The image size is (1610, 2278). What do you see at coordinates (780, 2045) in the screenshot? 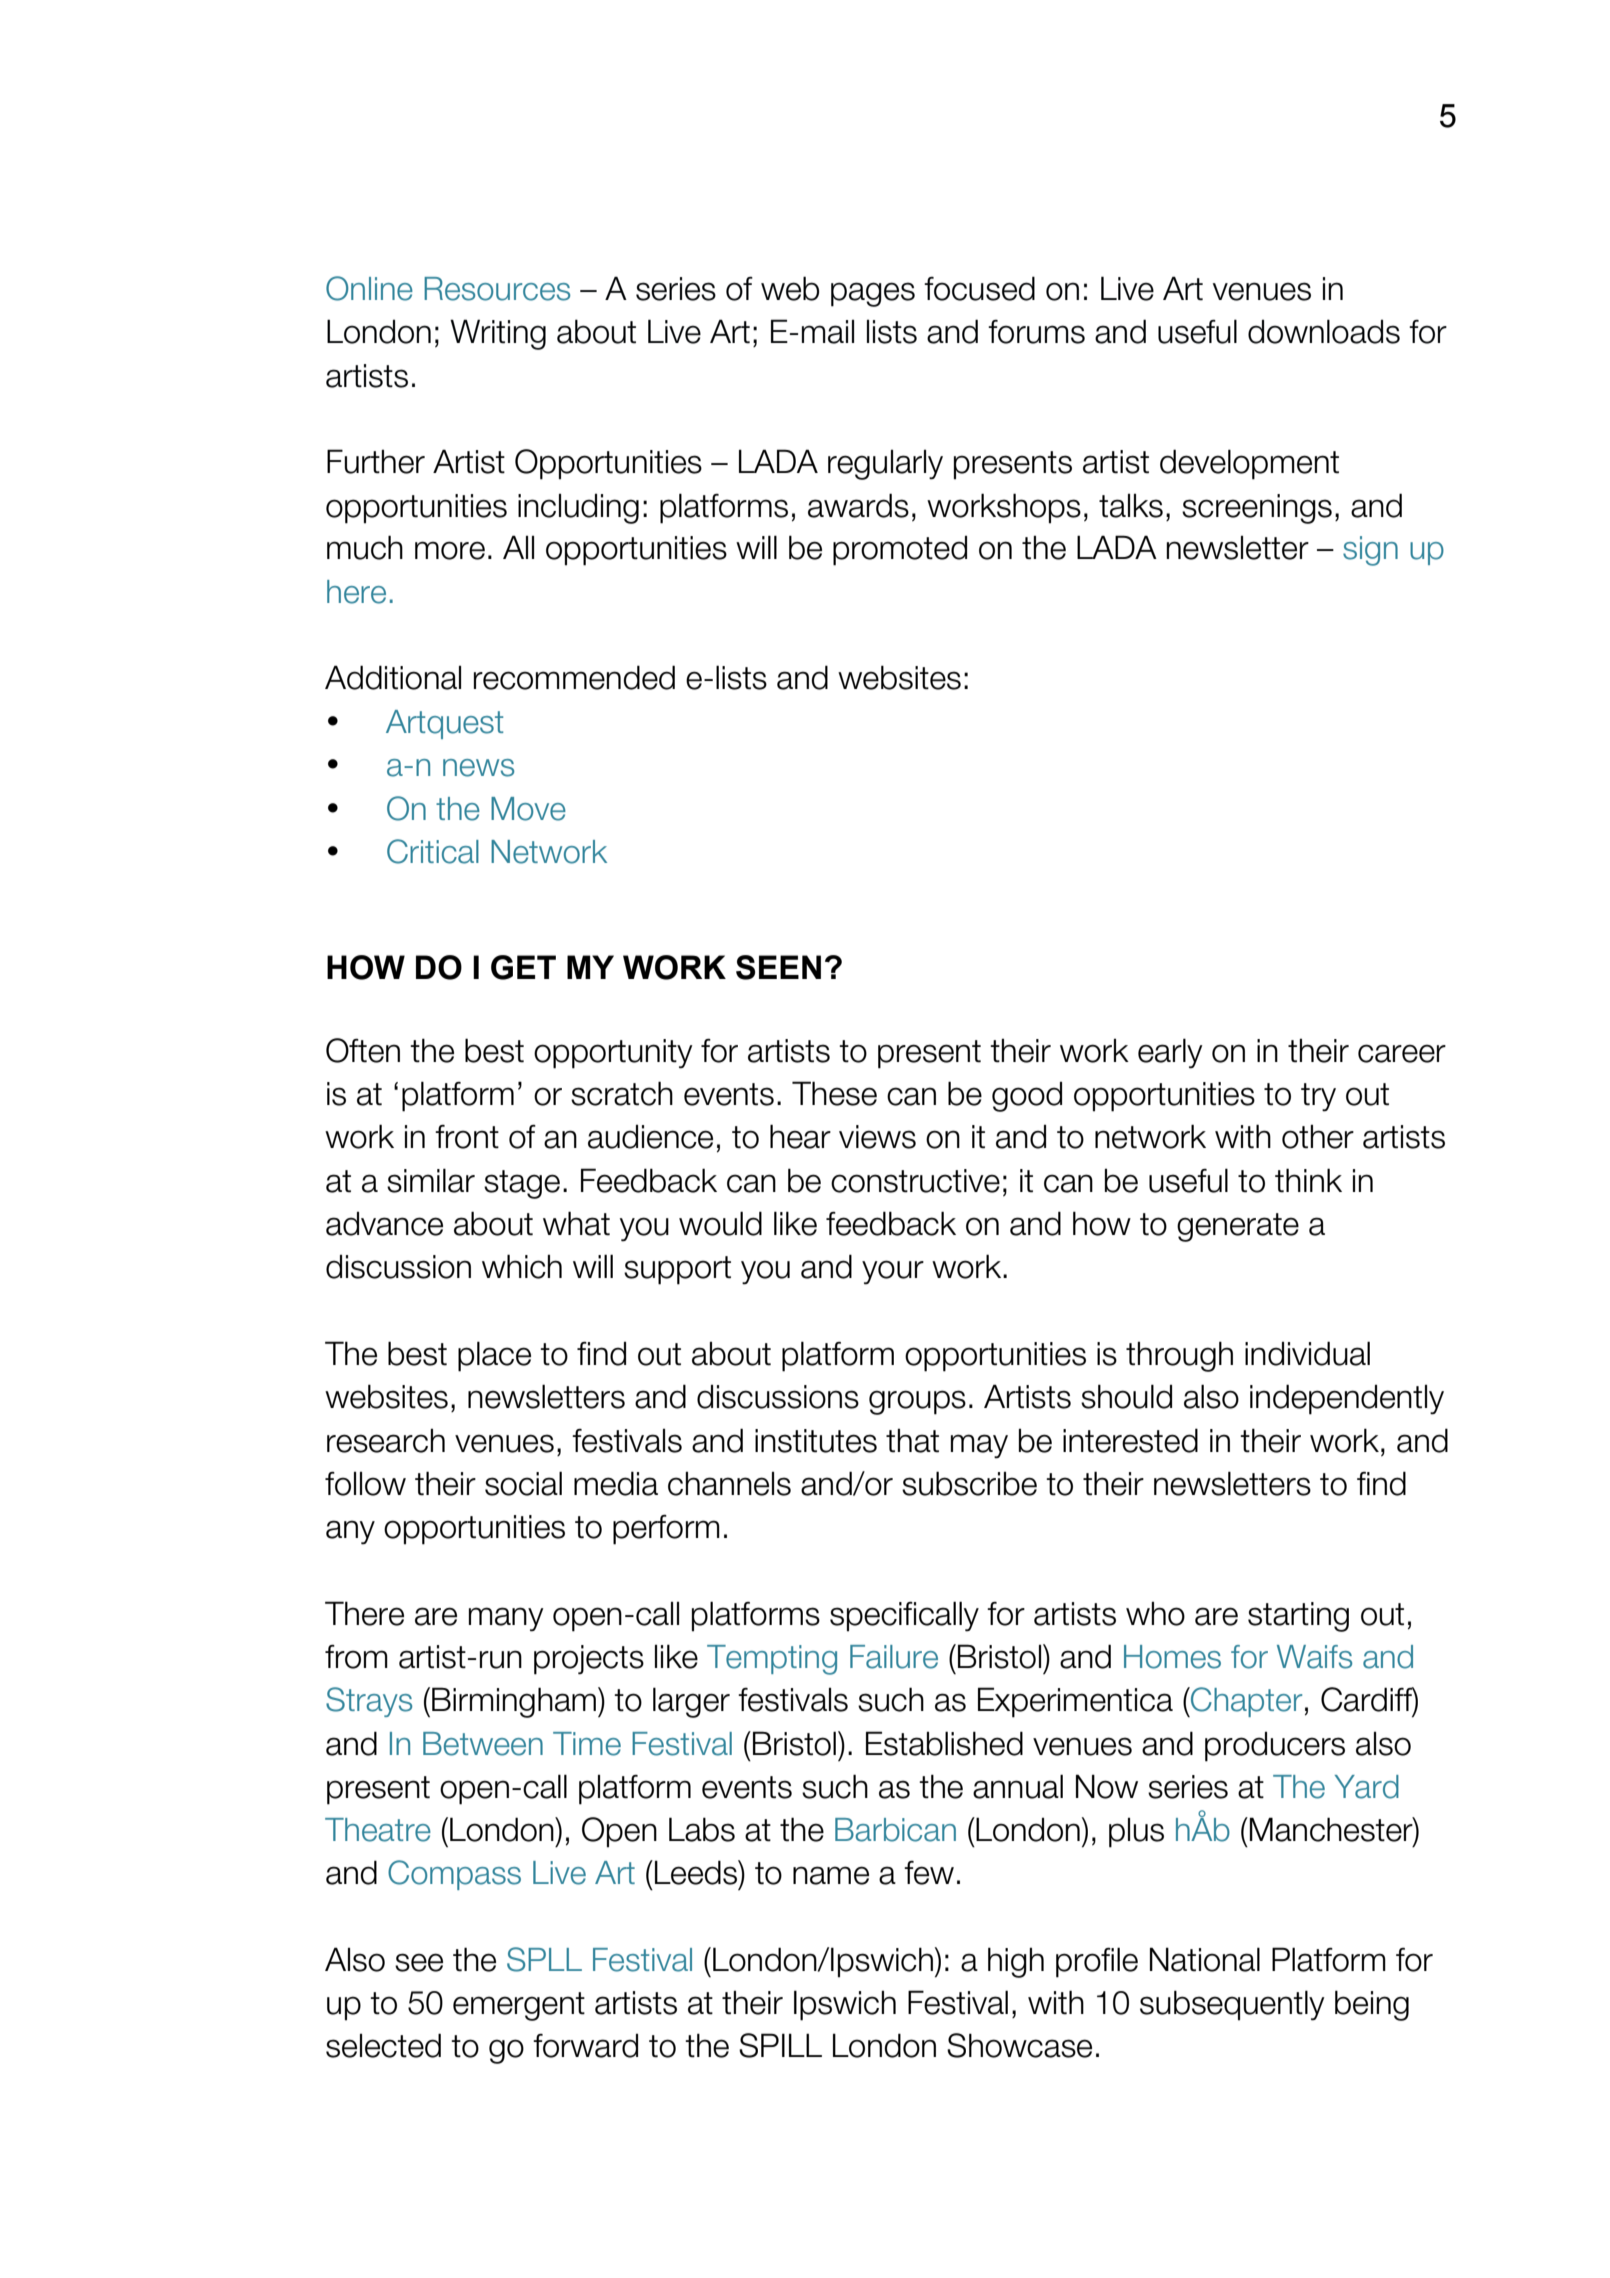
I see `SPILL` at bounding box center [780, 2045].
